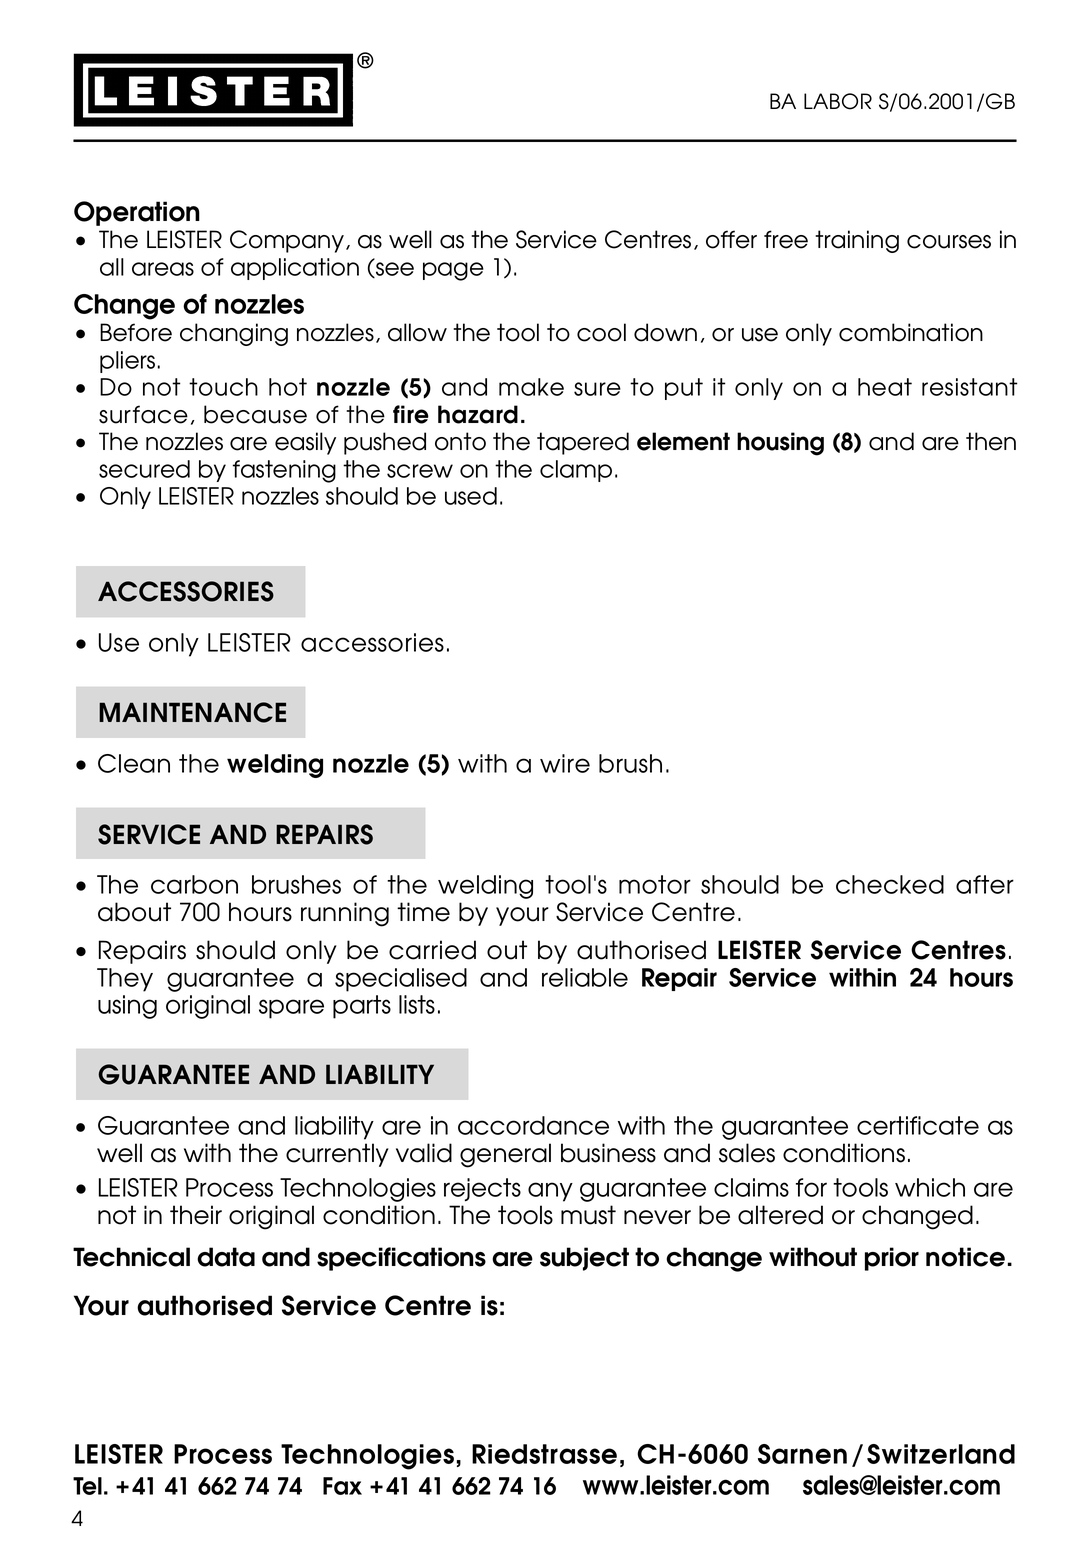 This screenshot has width=1090, height=1547. What do you see at coordinates (125, 980) in the screenshot?
I see `They` at bounding box center [125, 980].
